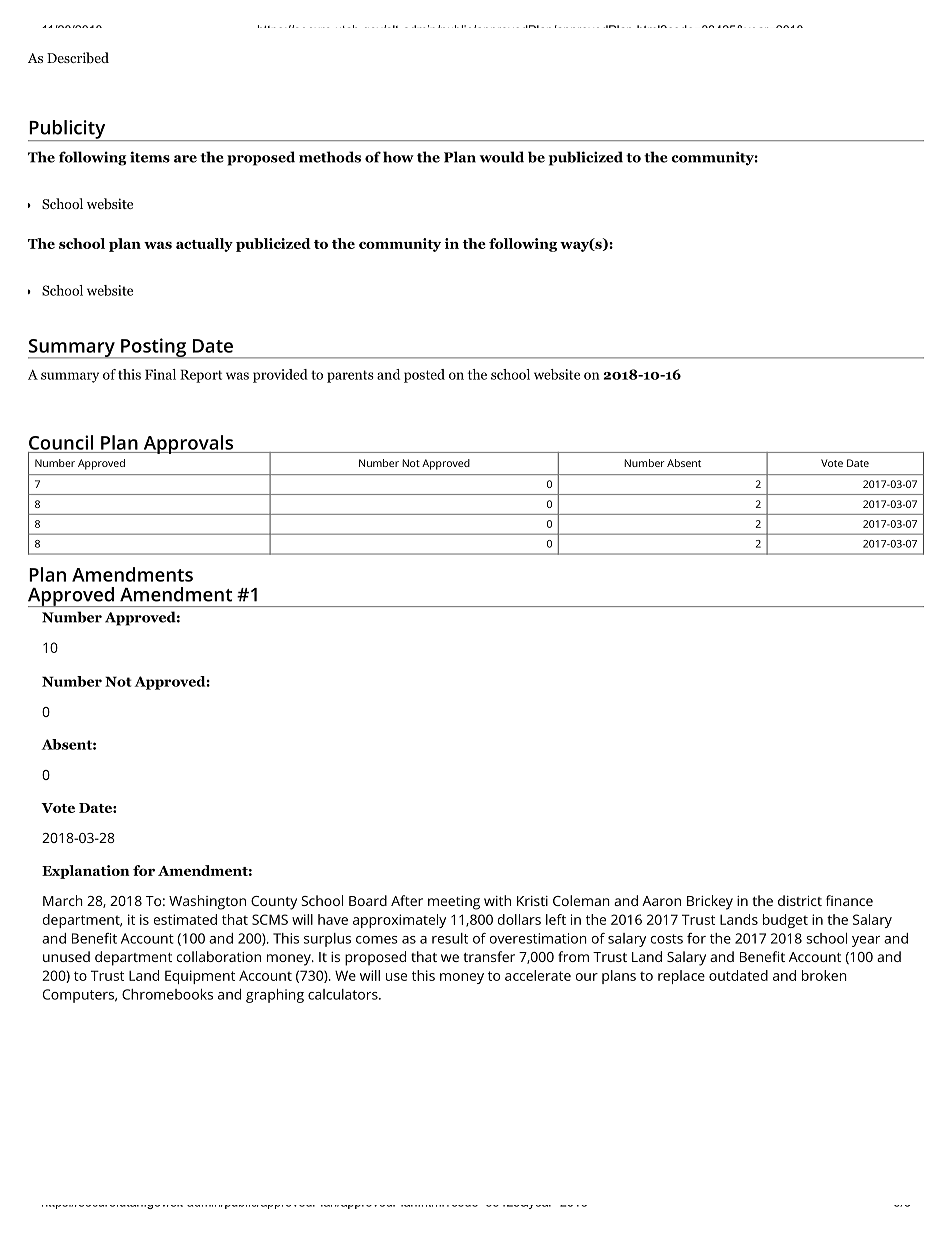 The height and width of the screenshot is (1233, 952). What do you see at coordinates (280, 376) in the screenshot?
I see `provided` at bounding box center [280, 376].
